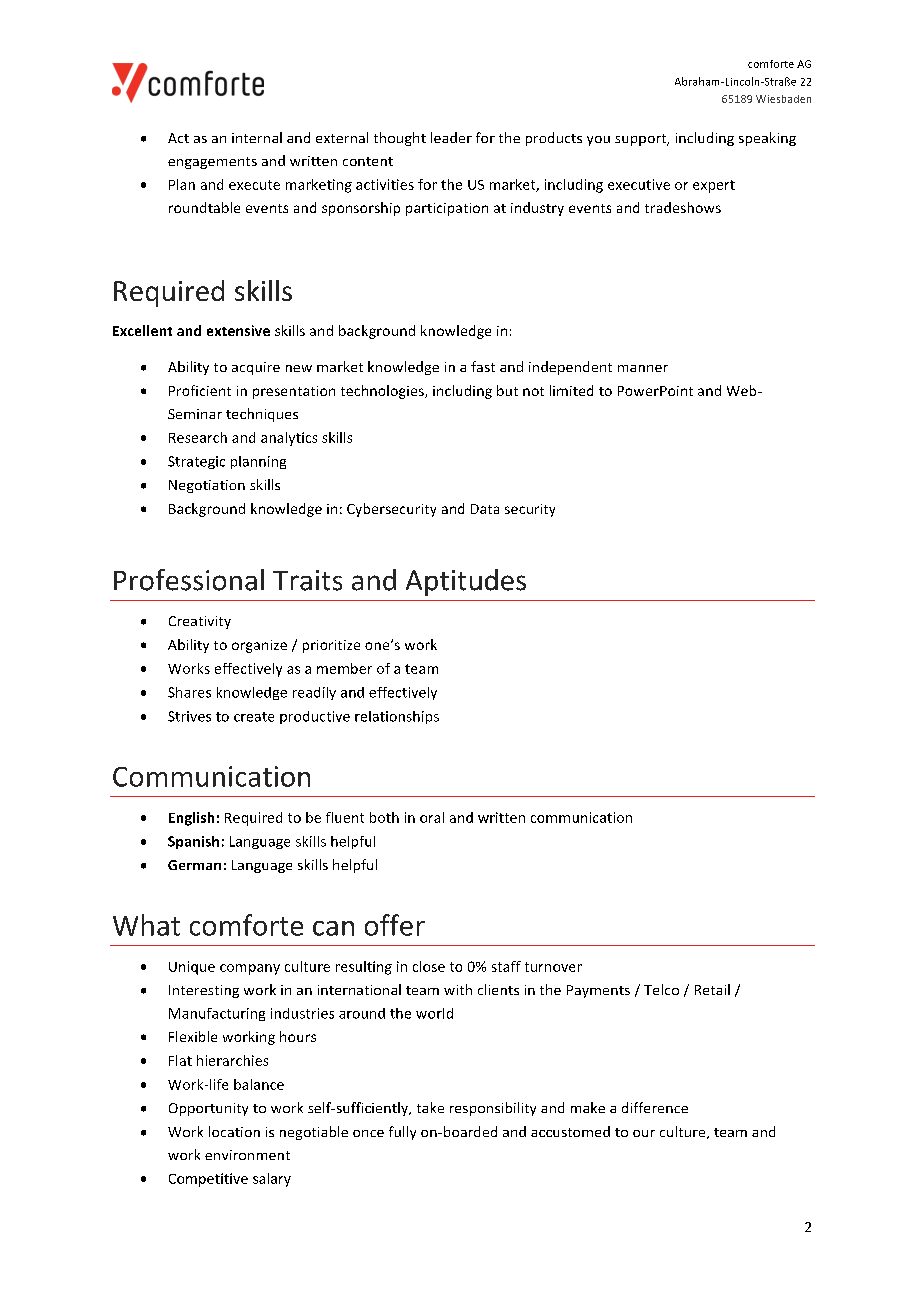  Describe the element at coordinates (212, 163) in the screenshot. I see `engagements` at that location.
